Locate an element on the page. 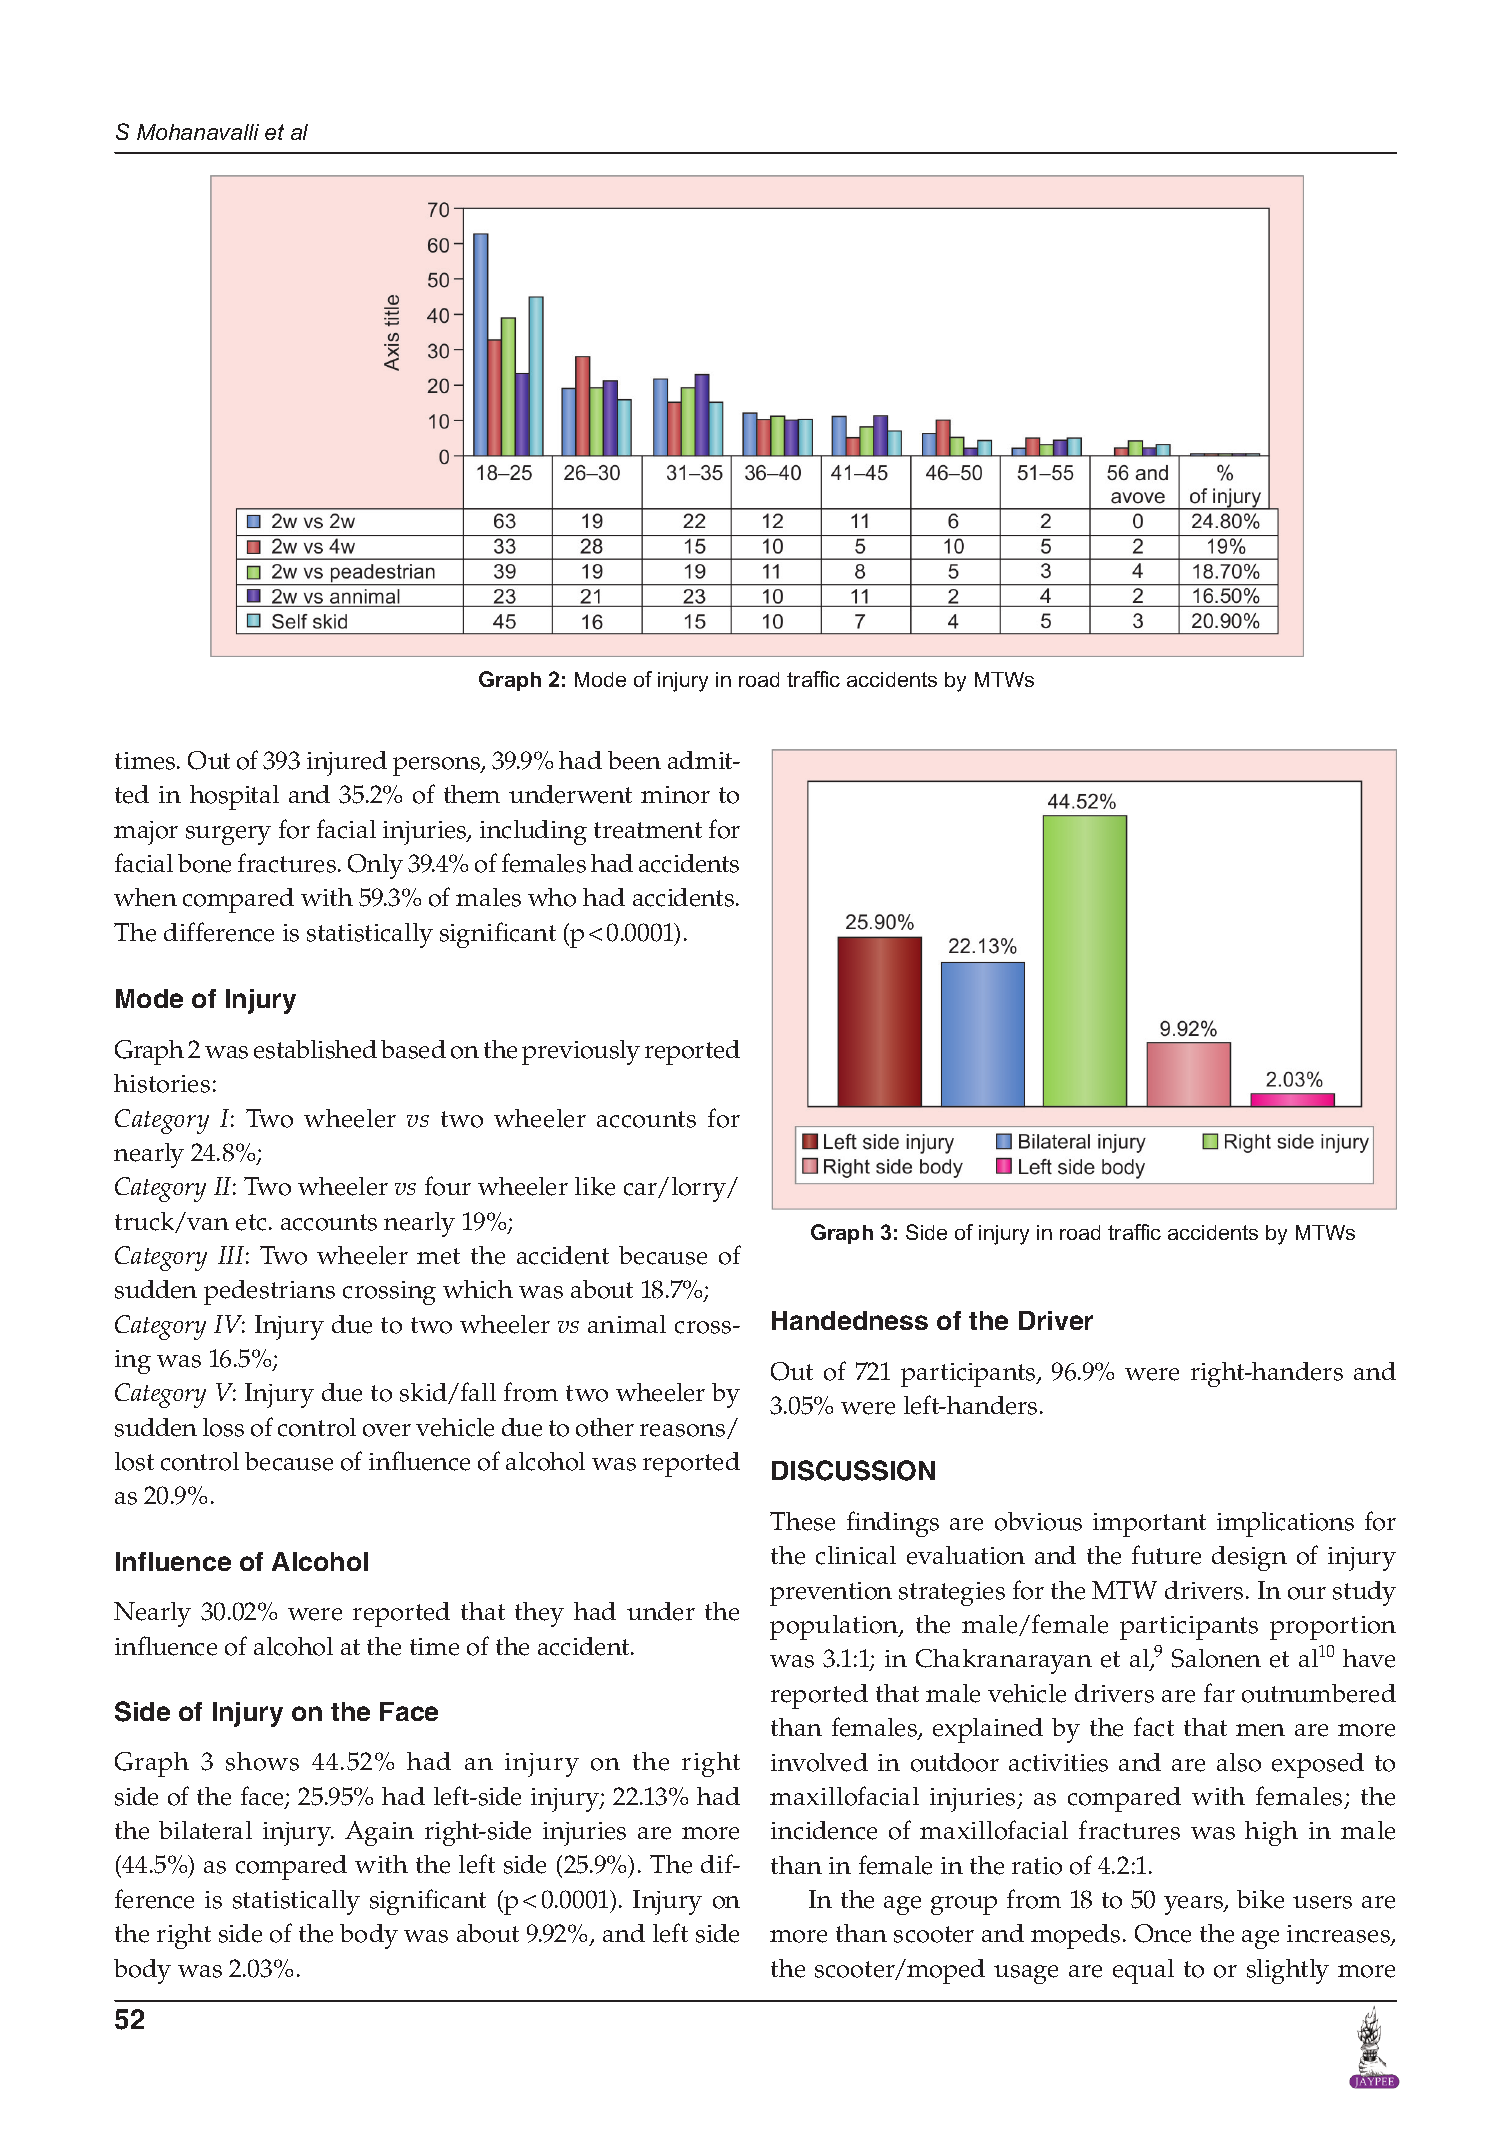 The image size is (1512, 2153). Handedness is located at coordinates (850, 1320).
